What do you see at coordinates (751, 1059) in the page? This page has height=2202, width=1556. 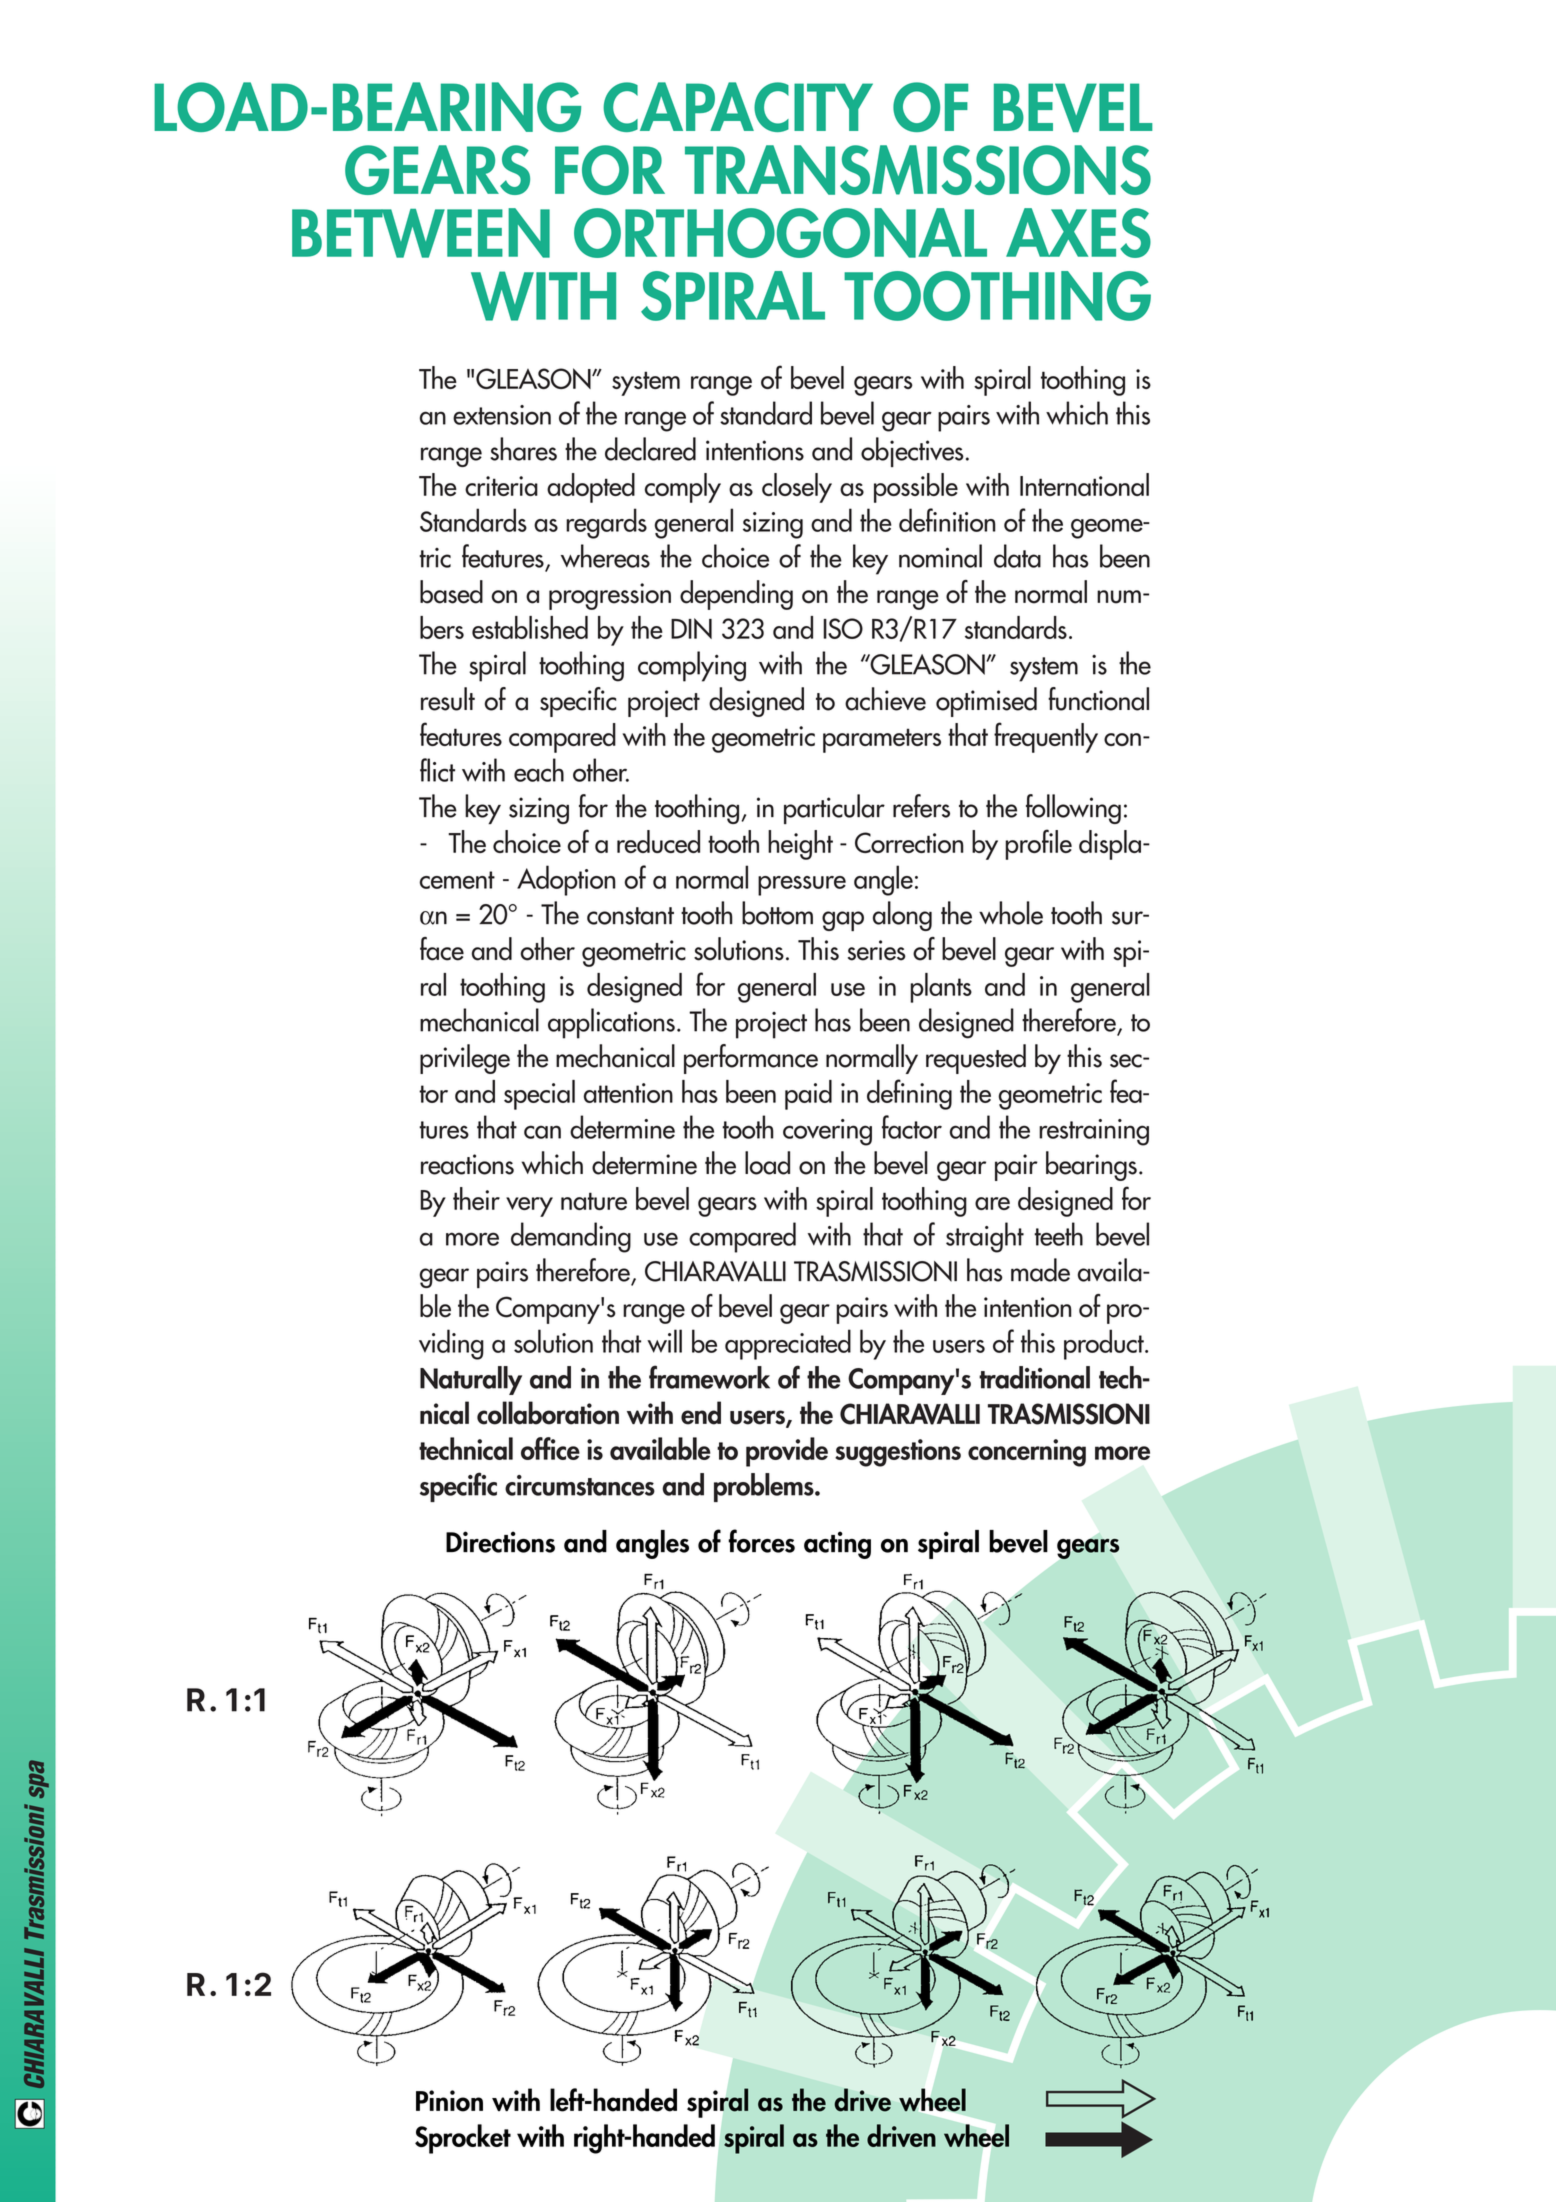 I see `performance` at bounding box center [751, 1059].
